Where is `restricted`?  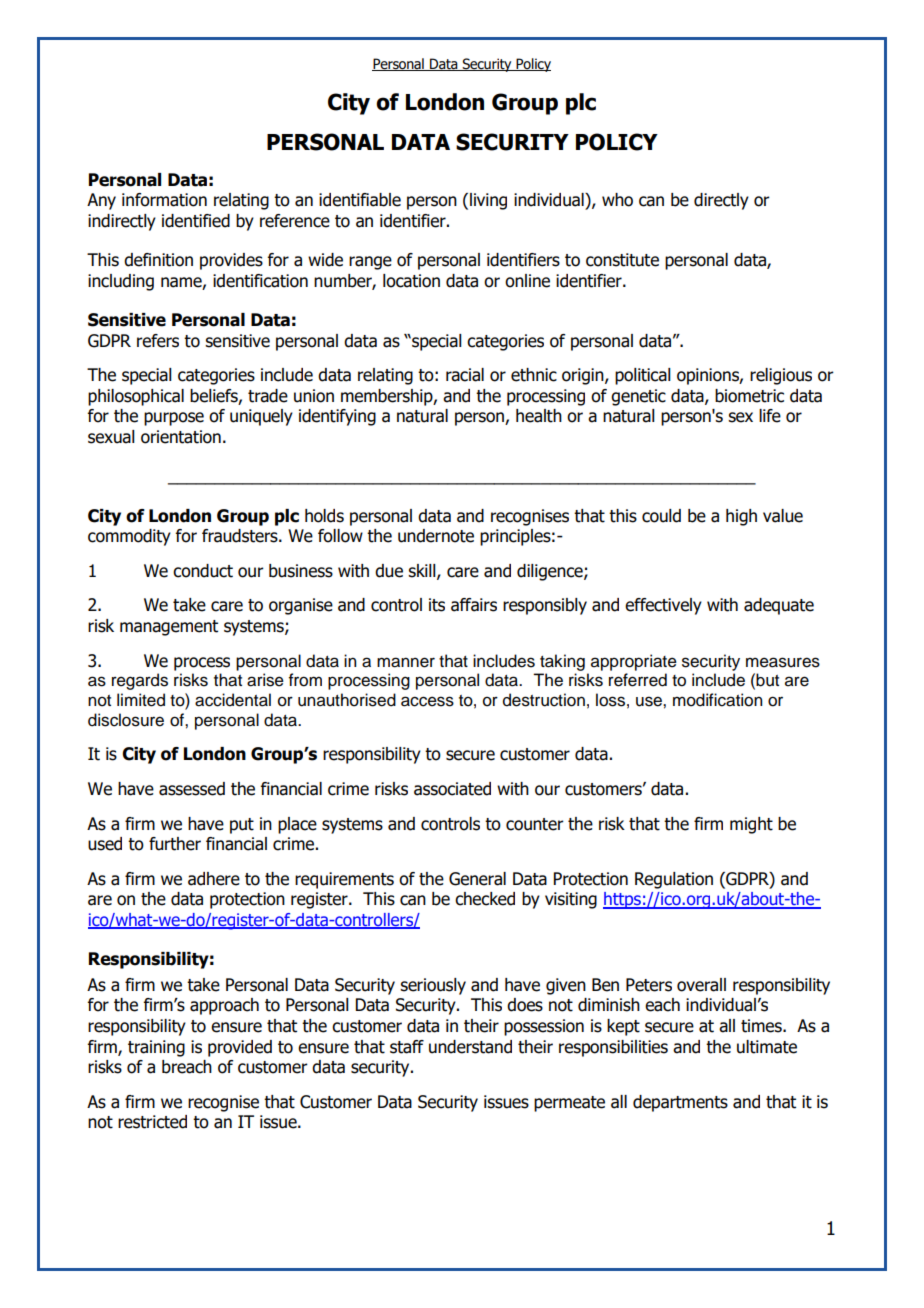
restricted is located at coordinates (152, 1122).
